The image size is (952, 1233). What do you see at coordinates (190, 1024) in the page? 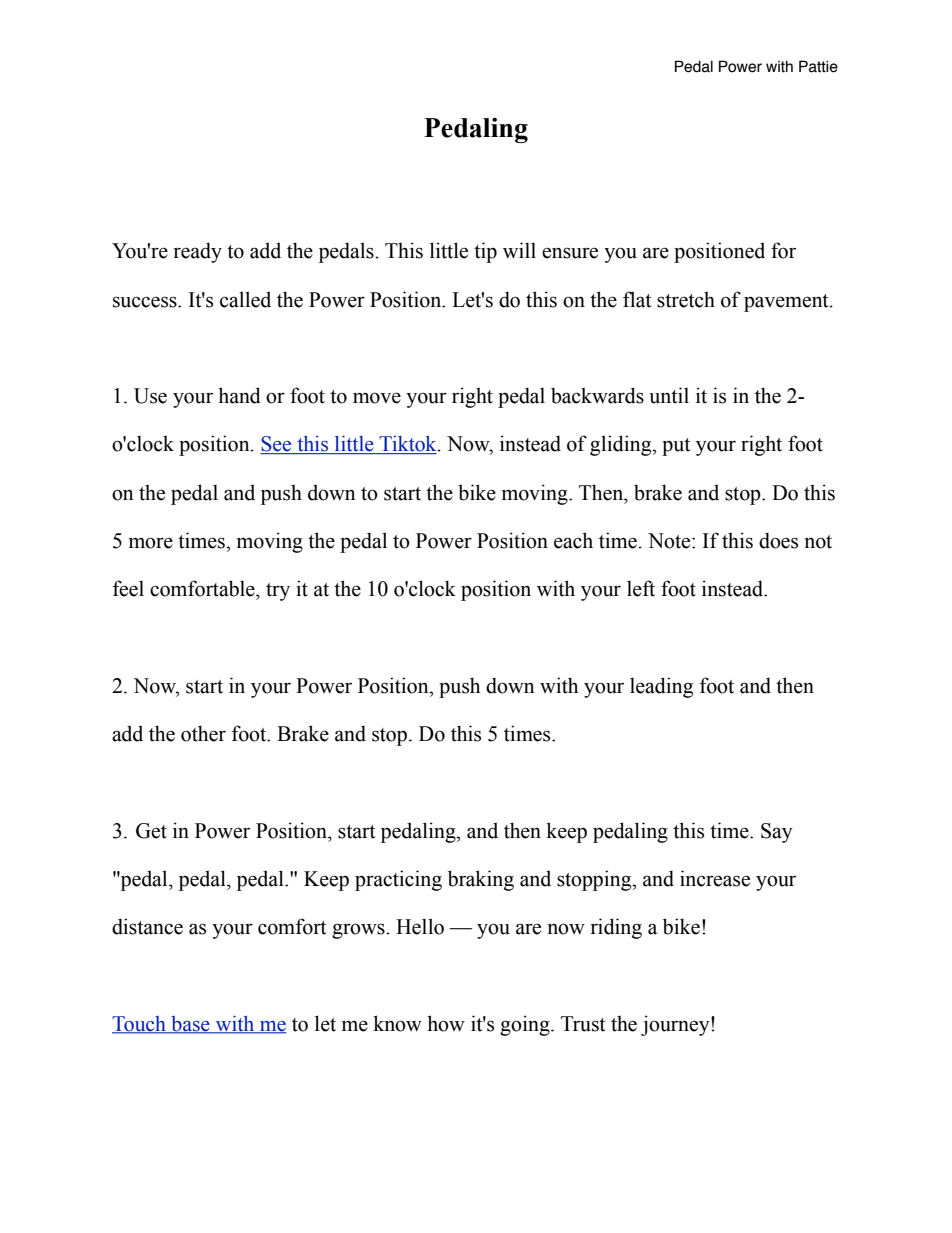
I see `base` at bounding box center [190, 1024].
